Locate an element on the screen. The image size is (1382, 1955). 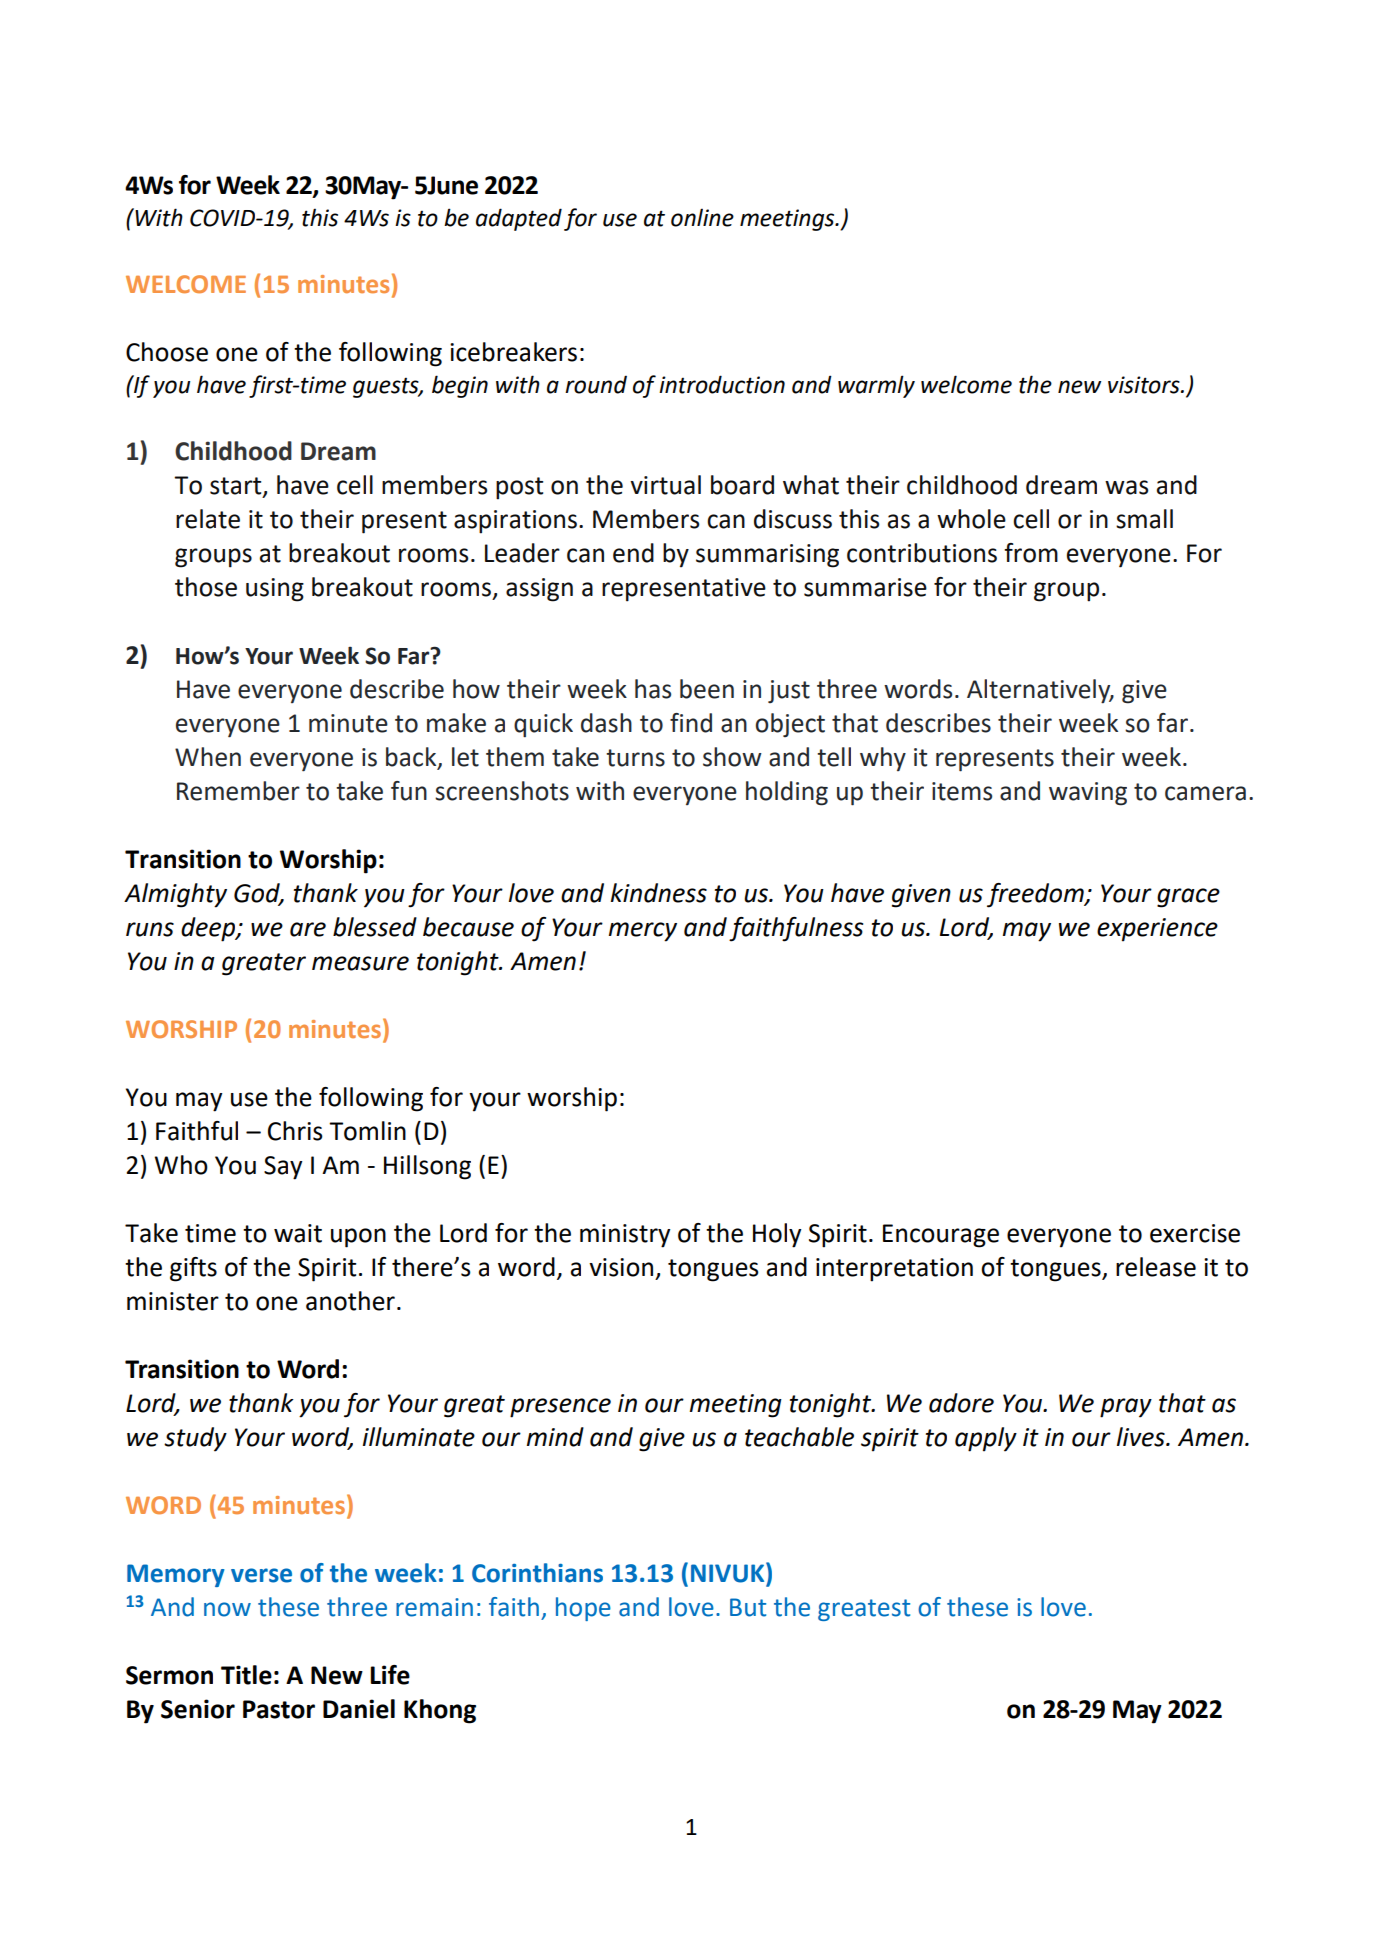
Choose is located at coordinates (167, 352).
